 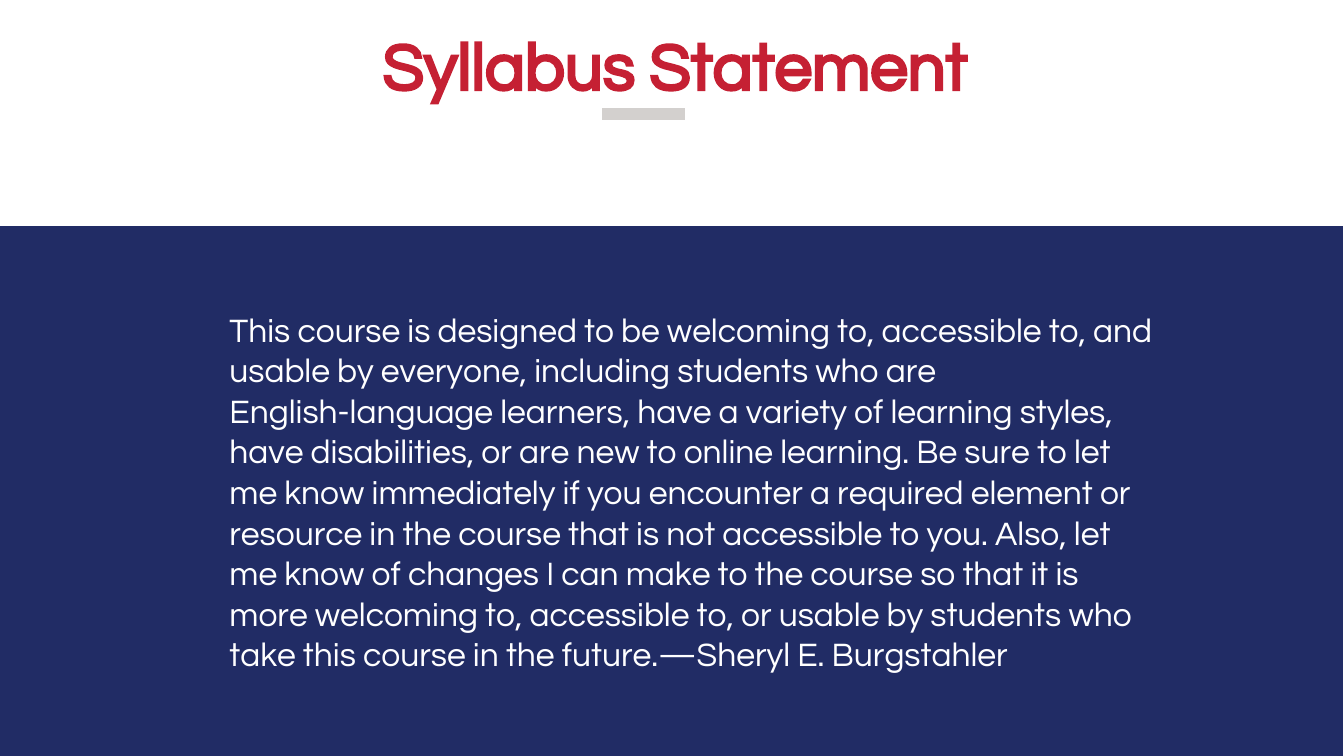 What do you see at coordinates (506, 333) in the screenshot?
I see `designed` at bounding box center [506, 333].
